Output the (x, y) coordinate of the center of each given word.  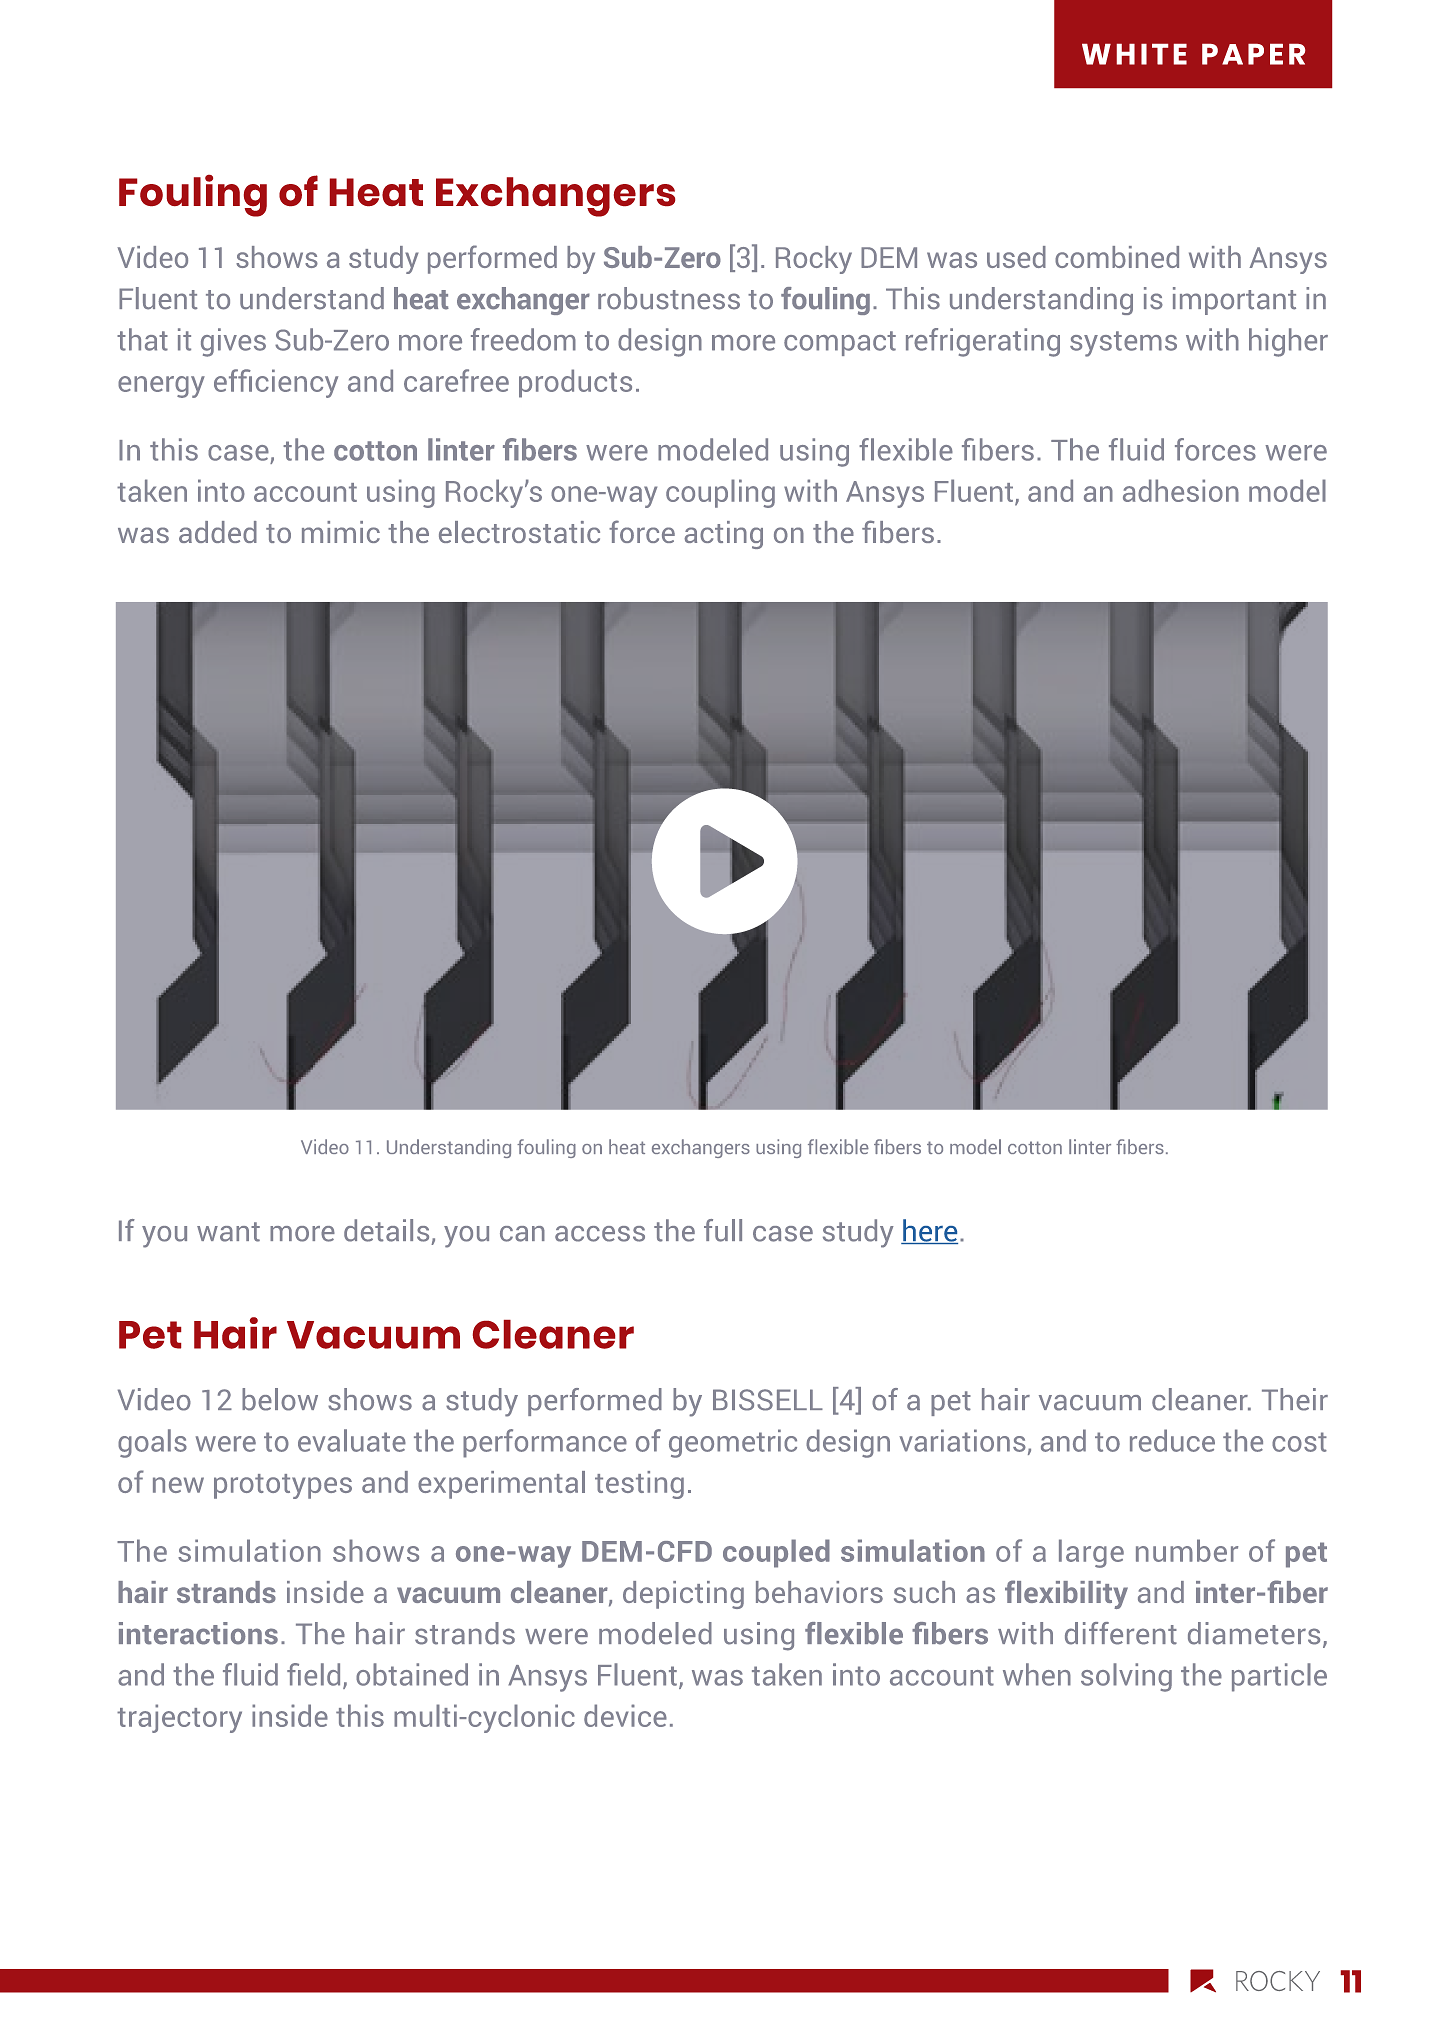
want (228, 1232)
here (929, 1231)
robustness (669, 298)
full (723, 1230)
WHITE (1134, 54)
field (313, 1674)
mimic (341, 532)
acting (723, 535)
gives (233, 342)
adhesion (1181, 490)
